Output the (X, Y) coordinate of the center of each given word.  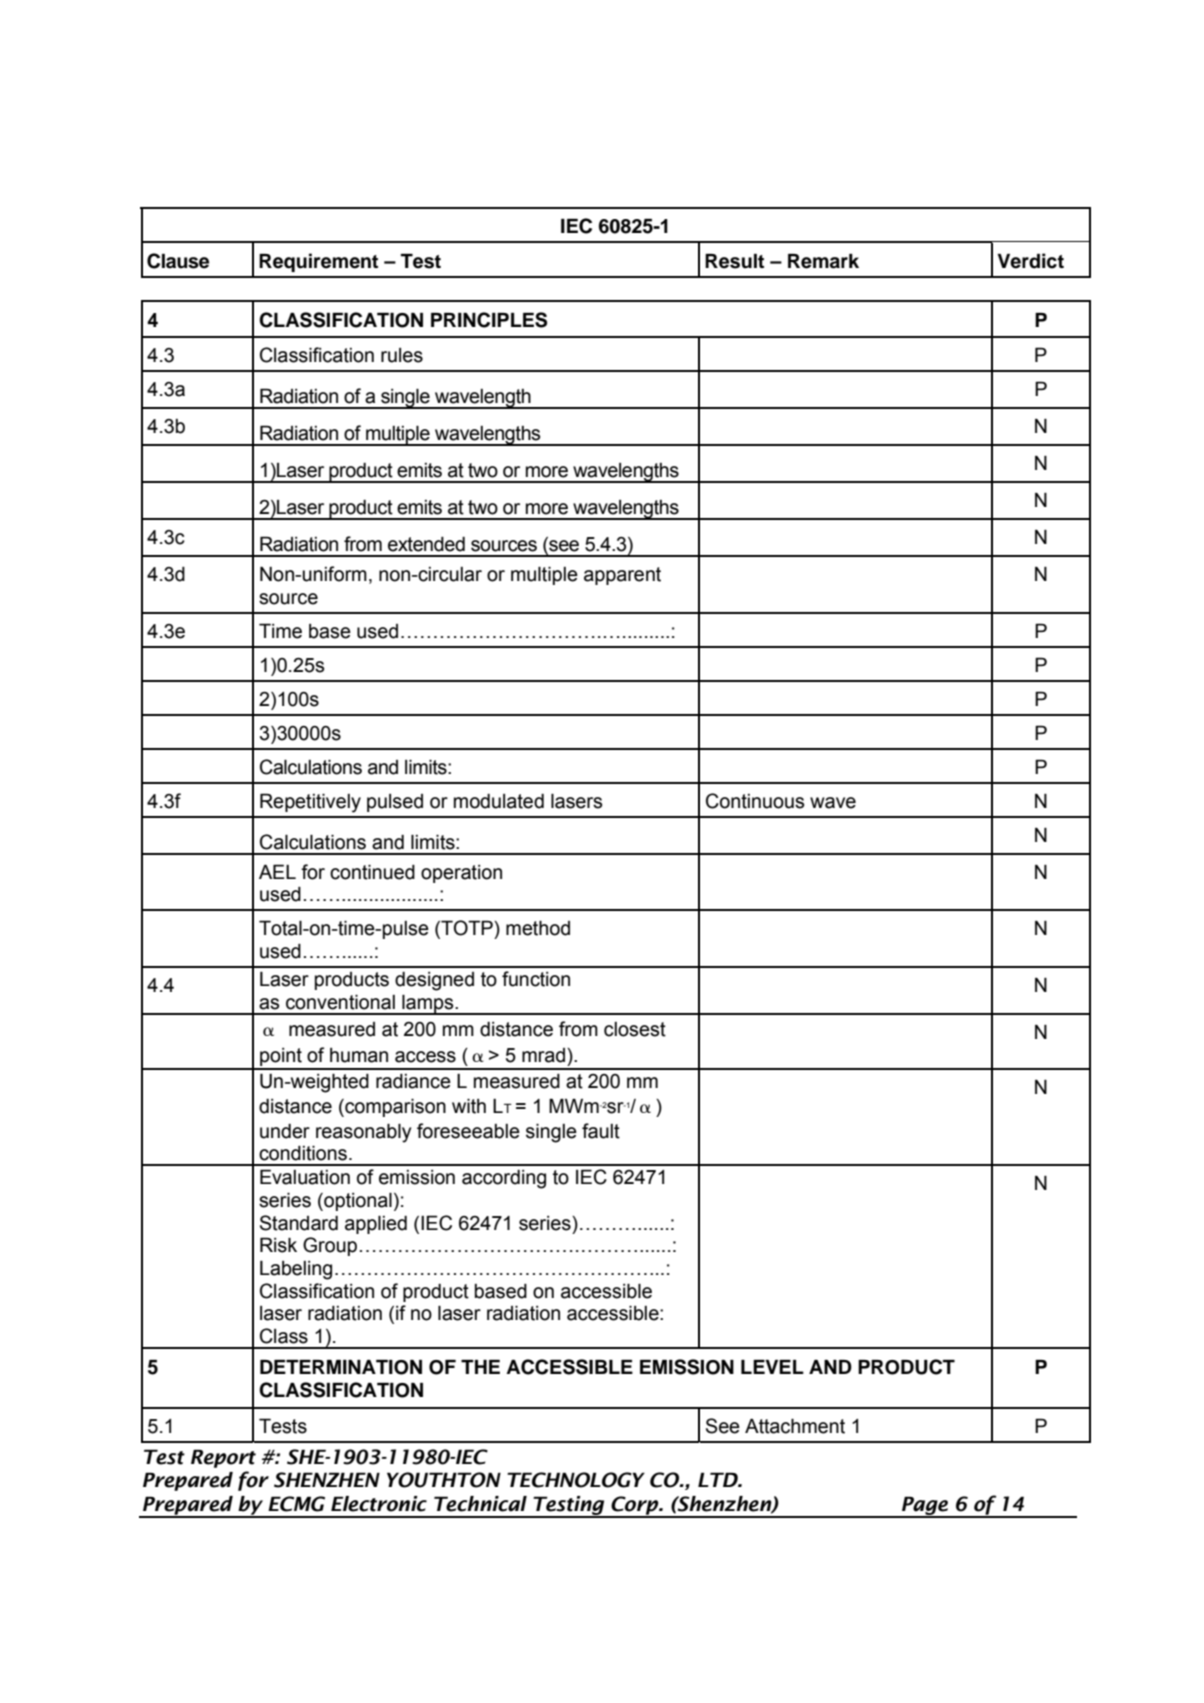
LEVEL (772, 1367)
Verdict (1030, 261)
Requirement (318, 262)
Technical (480, 1504)
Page (925, 1506)
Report (223, 1458)
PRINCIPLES (489, 320)
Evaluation (305, 1177)
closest (635, 1029)
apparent (622, 576)
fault (601, 1131)
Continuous (755, 801)
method (538, 928)
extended (426, 544)
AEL (277, 871)
